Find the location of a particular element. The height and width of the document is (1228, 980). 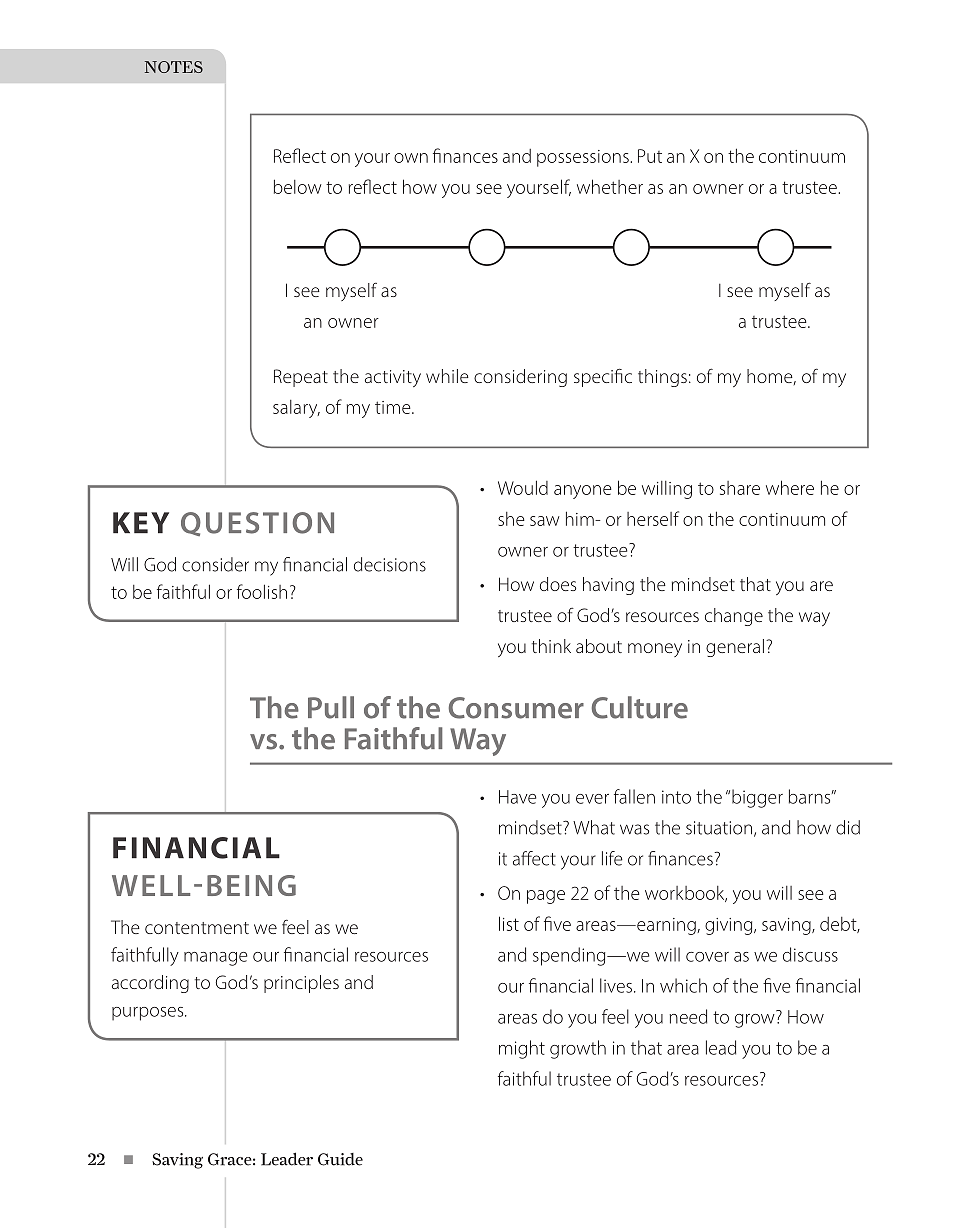

think is located at coordinates (551, 646).
